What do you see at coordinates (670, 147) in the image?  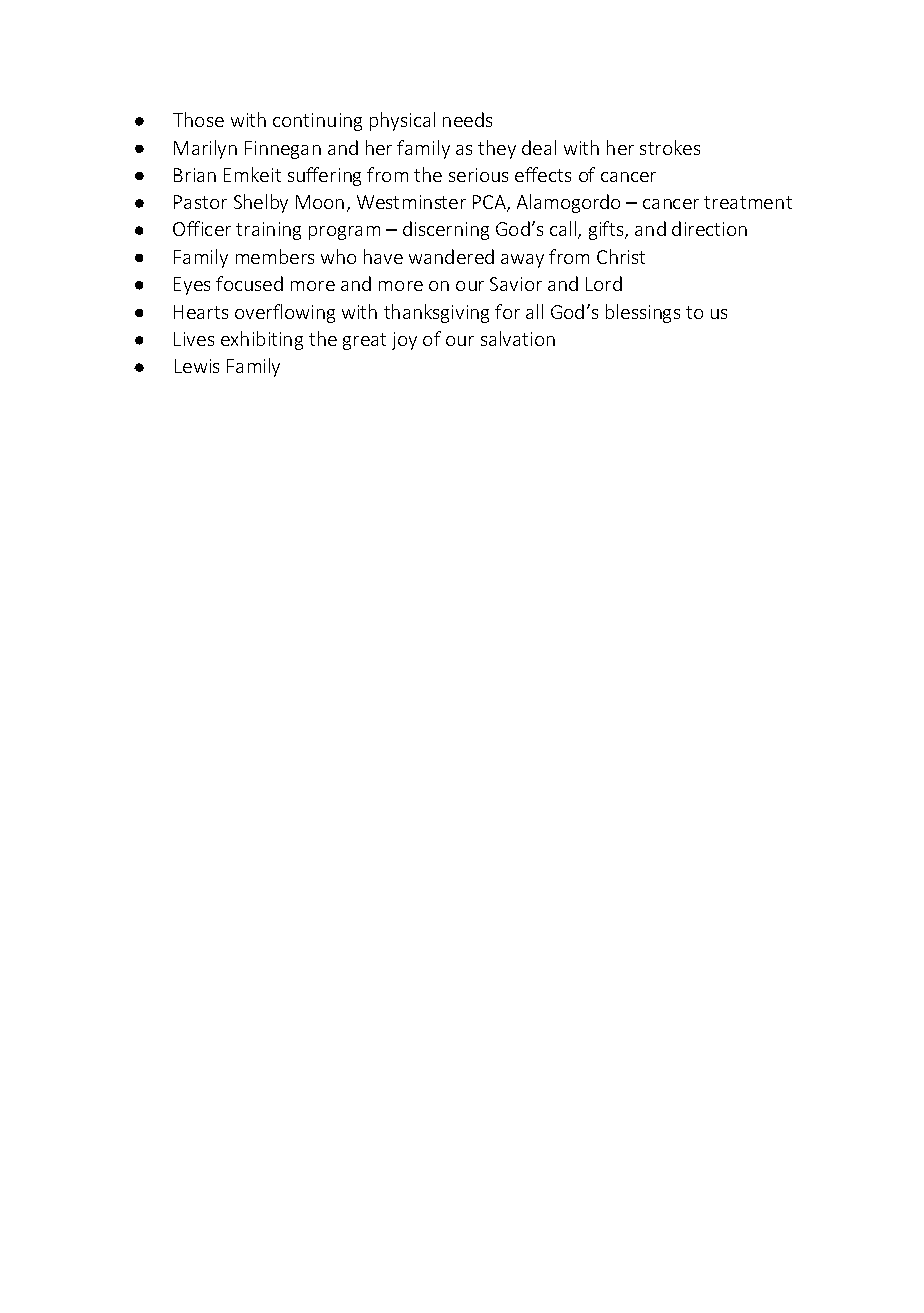 I see `strokes` at bounding box center [670, 147].
